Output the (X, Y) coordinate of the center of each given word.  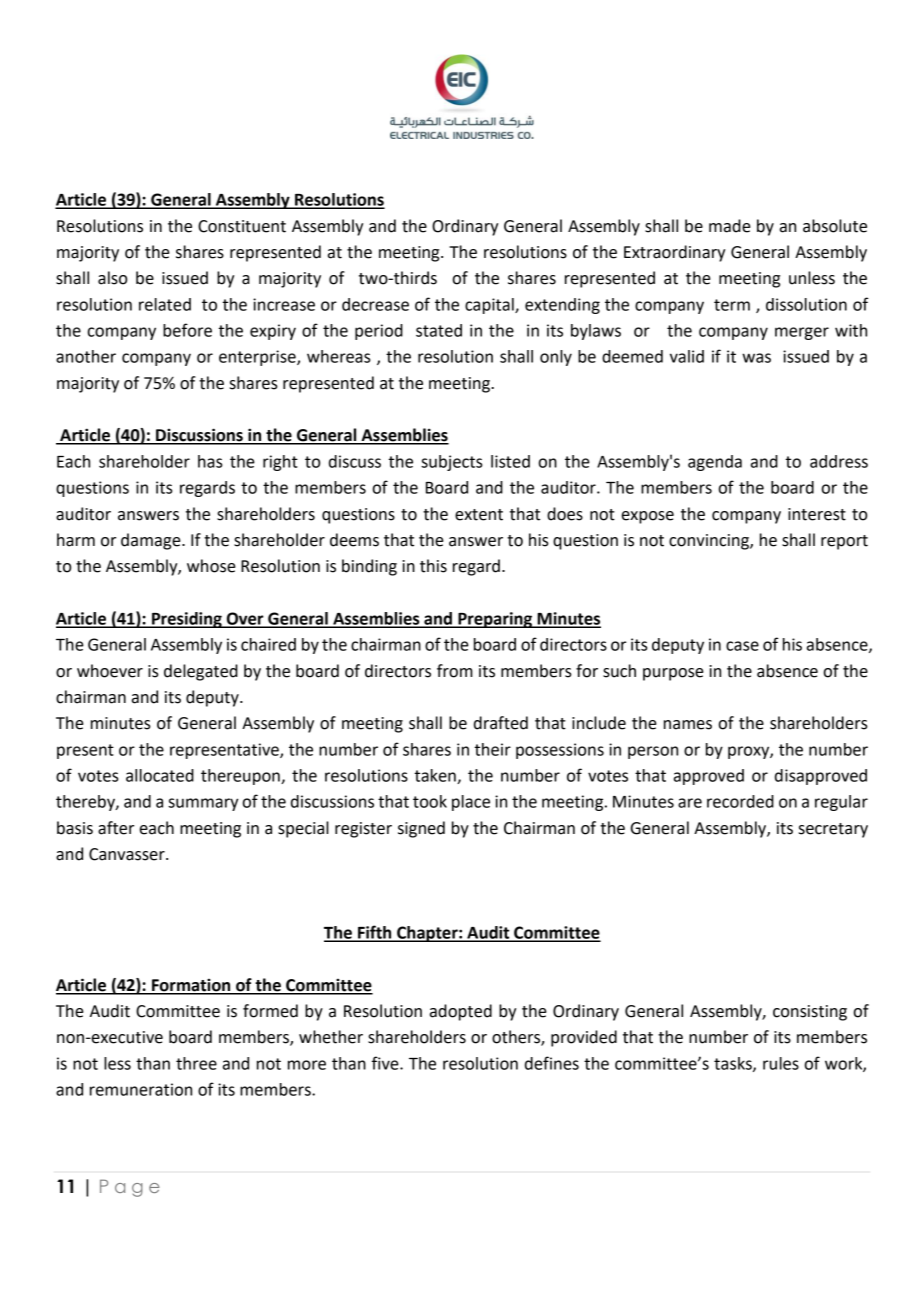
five (386, 1063)
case (742, 646)
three (196, 1063)
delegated (201, 672)
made (730, 226)
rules (781, 1063)
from (455, 671)
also (112, 278)
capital (490, 306)
